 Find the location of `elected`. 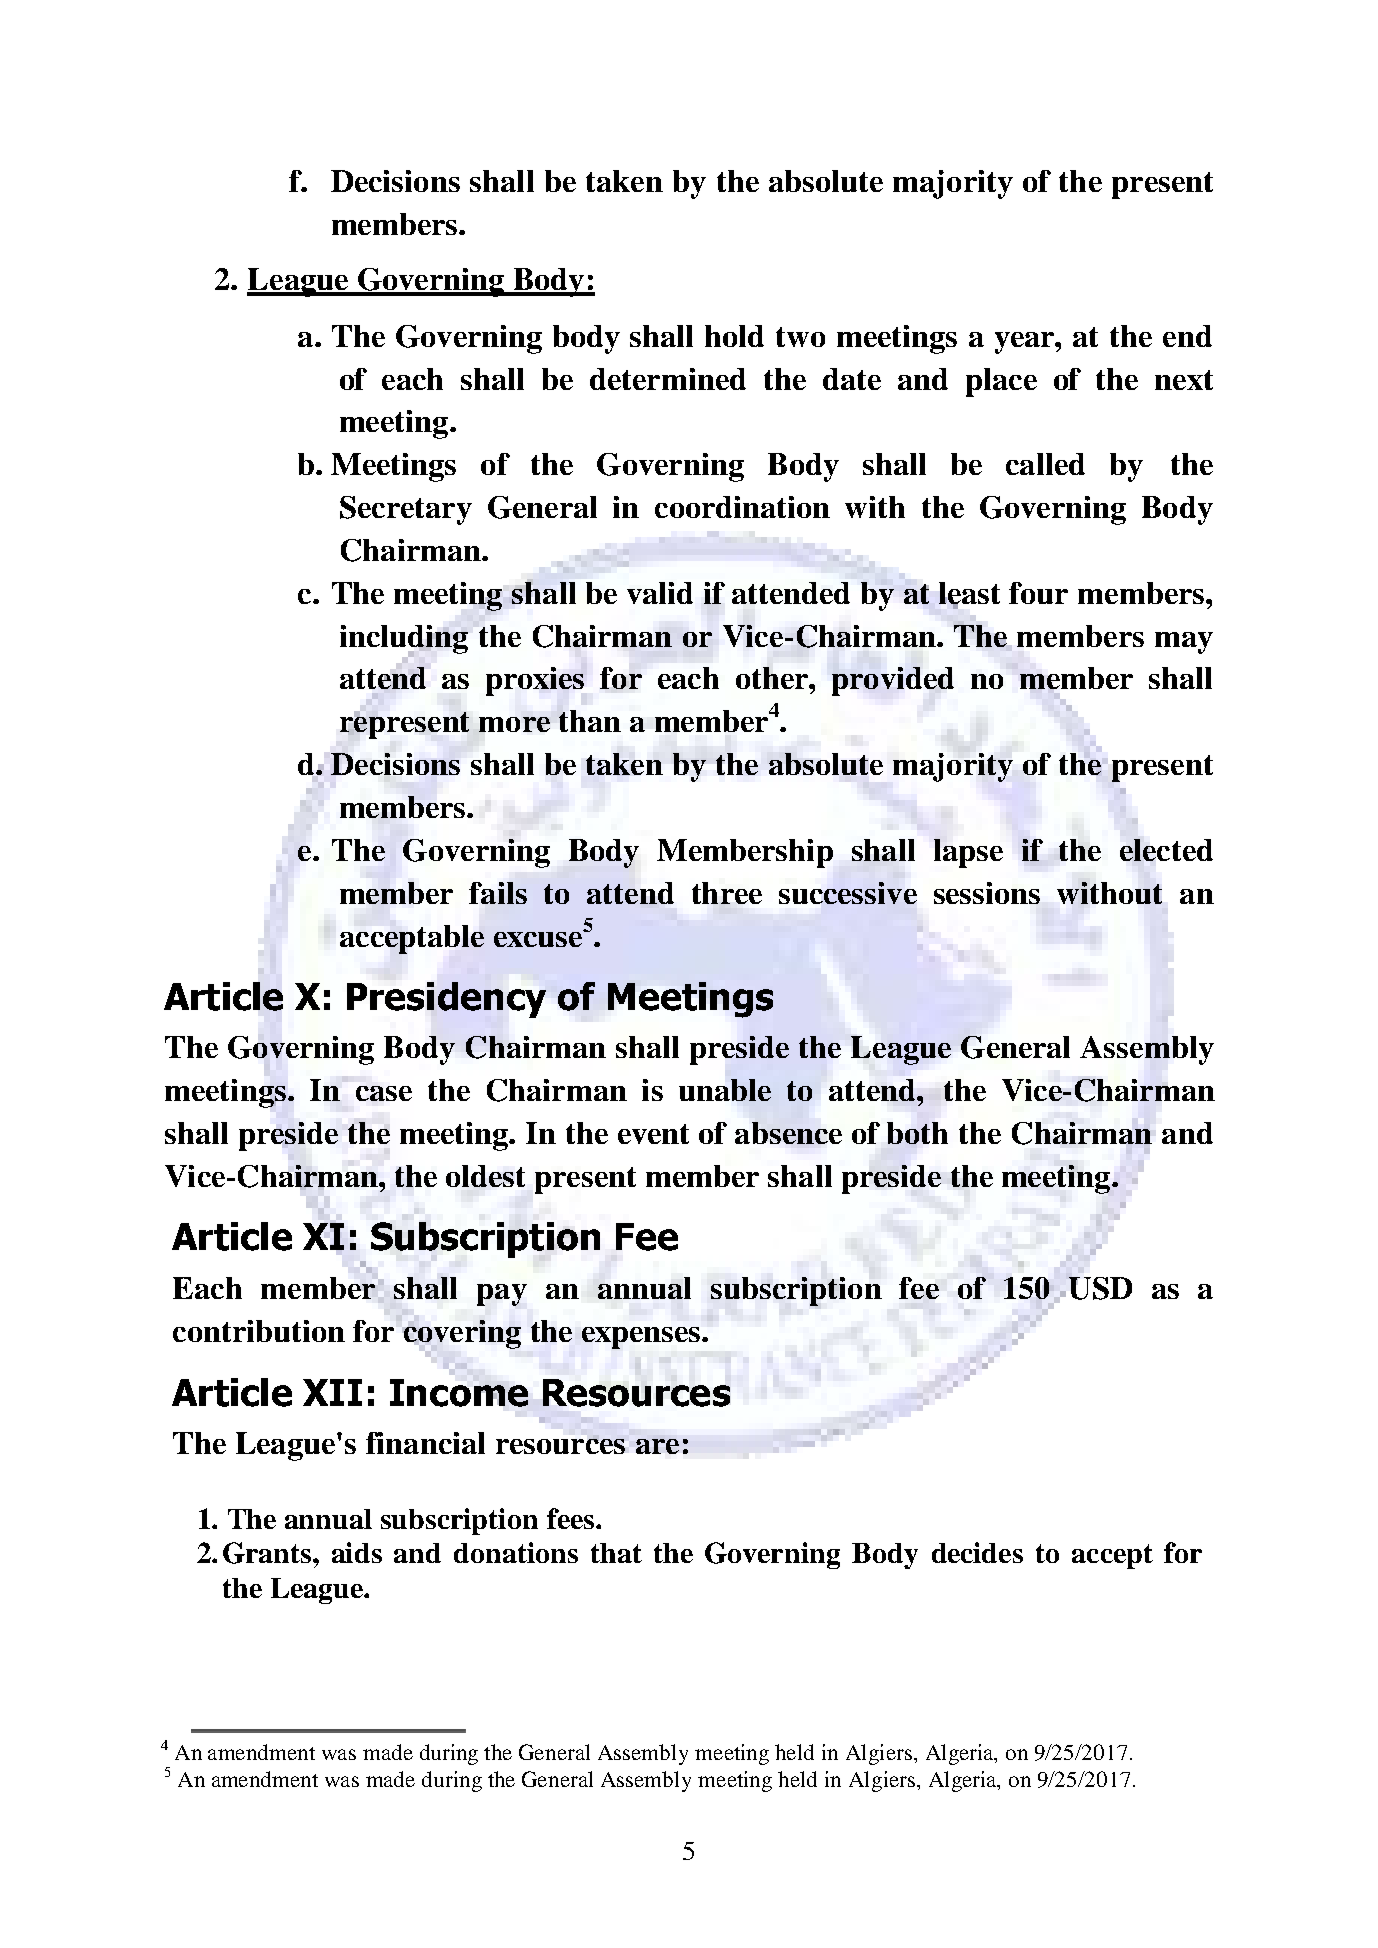

elected is located at coordinates (1166, 850).
